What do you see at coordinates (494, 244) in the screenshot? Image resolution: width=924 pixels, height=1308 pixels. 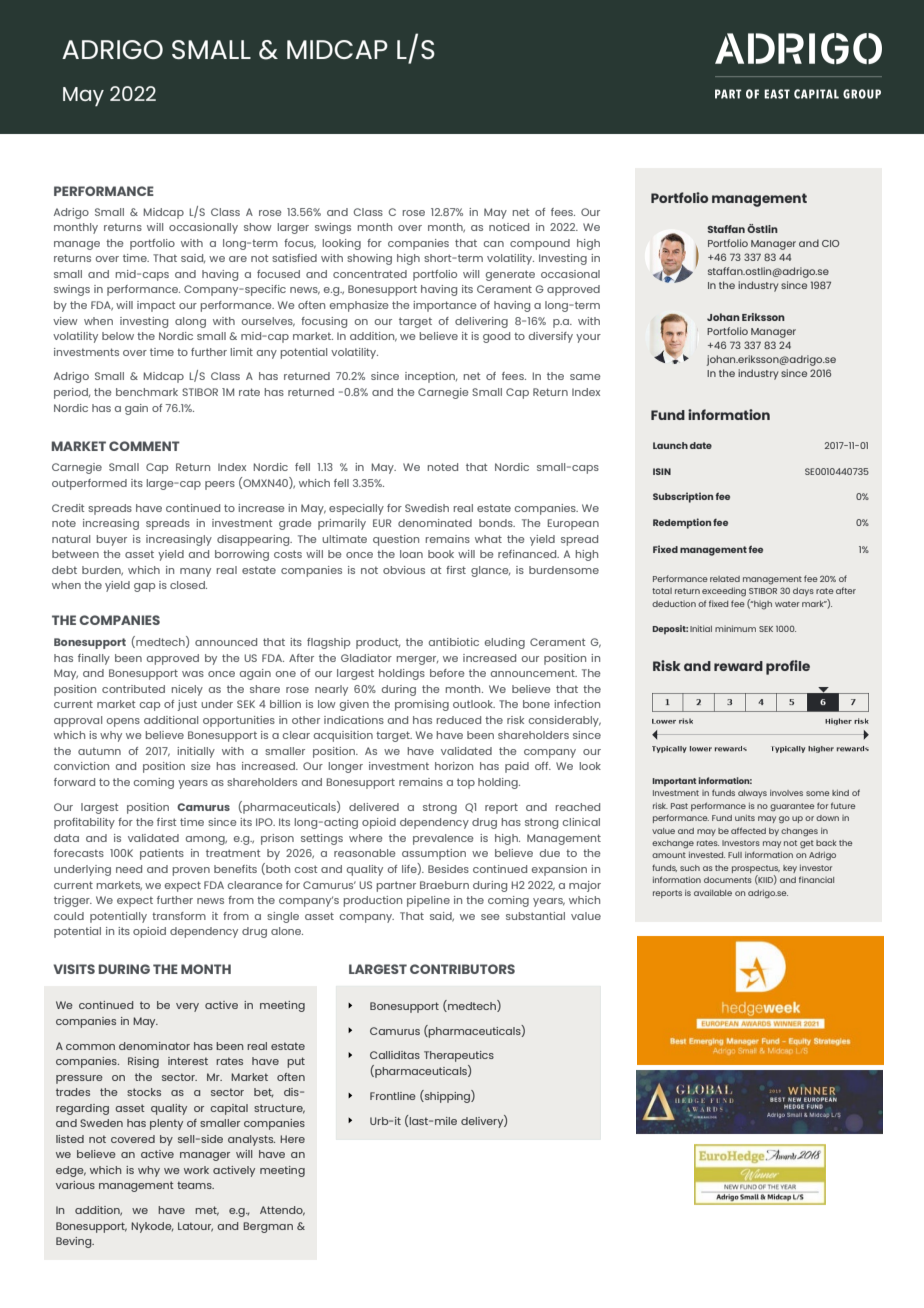 I see `can` at bounding box center [494, 244].
